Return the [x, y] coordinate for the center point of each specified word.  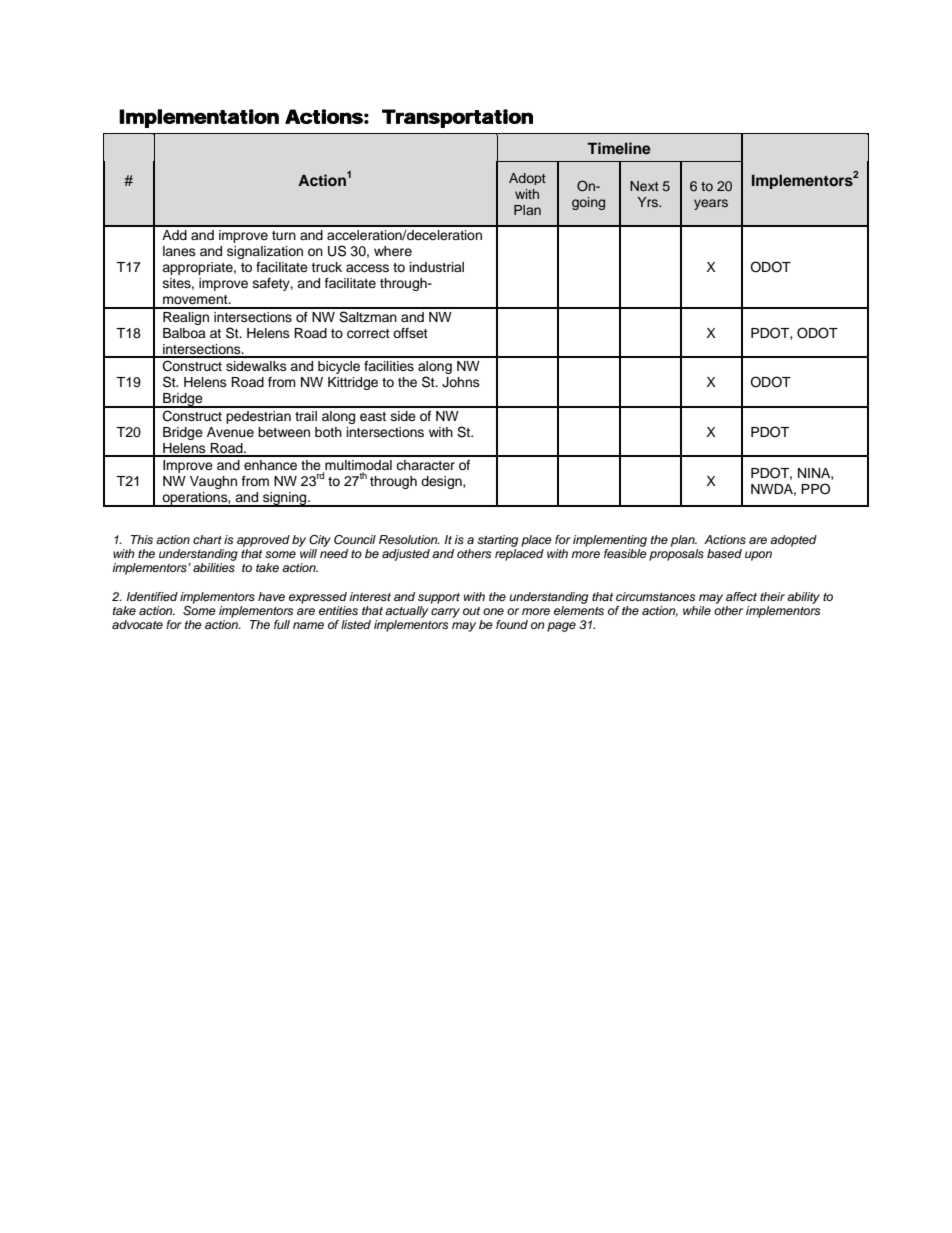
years [711, 204]
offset [410, 333]
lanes [179, 251]
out [471, 611]
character [425, 465]
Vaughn [213, 482]
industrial [437, 267]
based [724, 553]
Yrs [649, 202]
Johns [461, 382]
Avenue [230, 432]
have [271, 596]
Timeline [619, 148]
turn [284, 235]
